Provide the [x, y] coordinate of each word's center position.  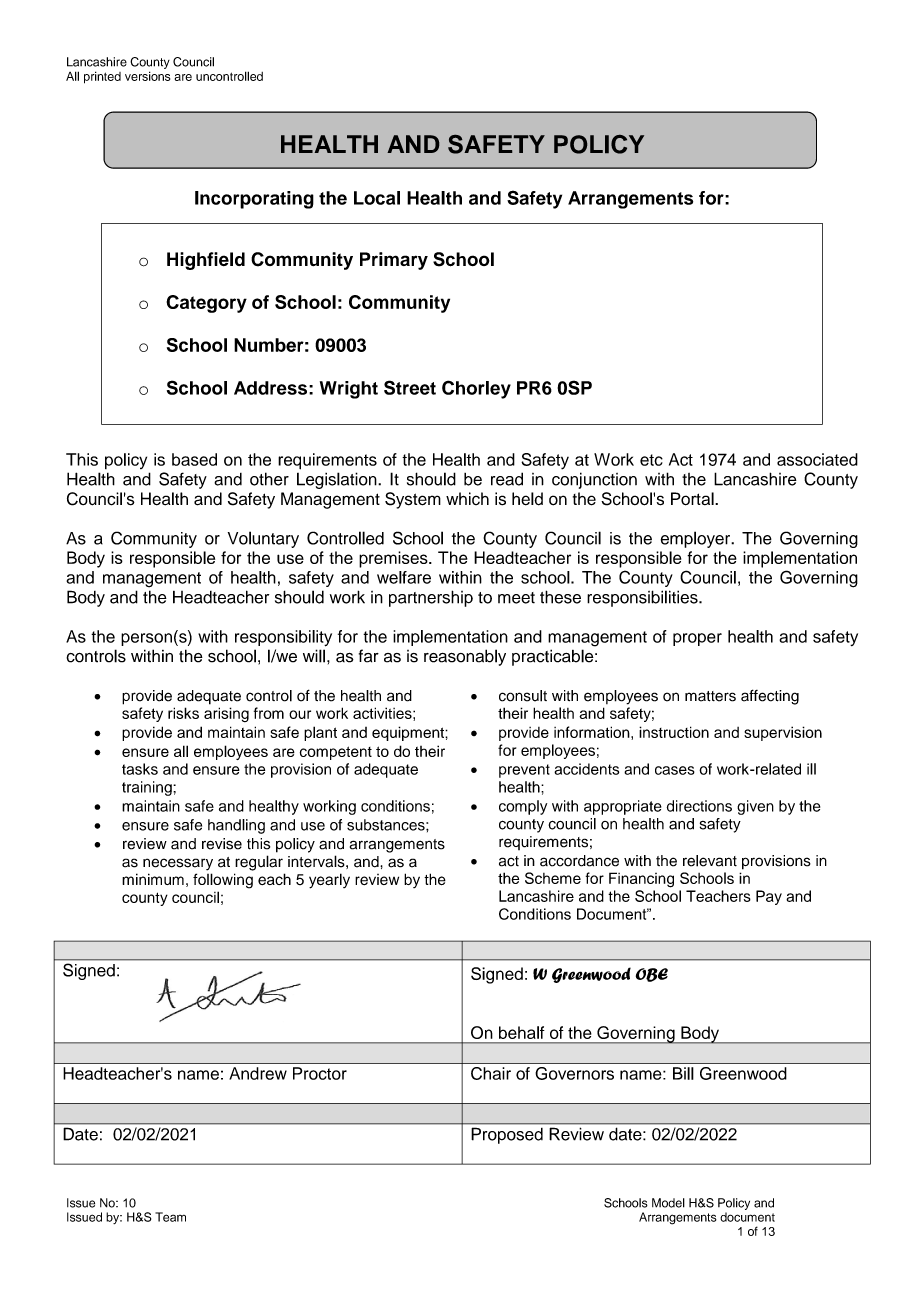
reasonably [465, 657]
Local [377, 198]
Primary [394, 261]
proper [697, 639]
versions [147, 76]
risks [183, 713]
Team [170, 1217]
